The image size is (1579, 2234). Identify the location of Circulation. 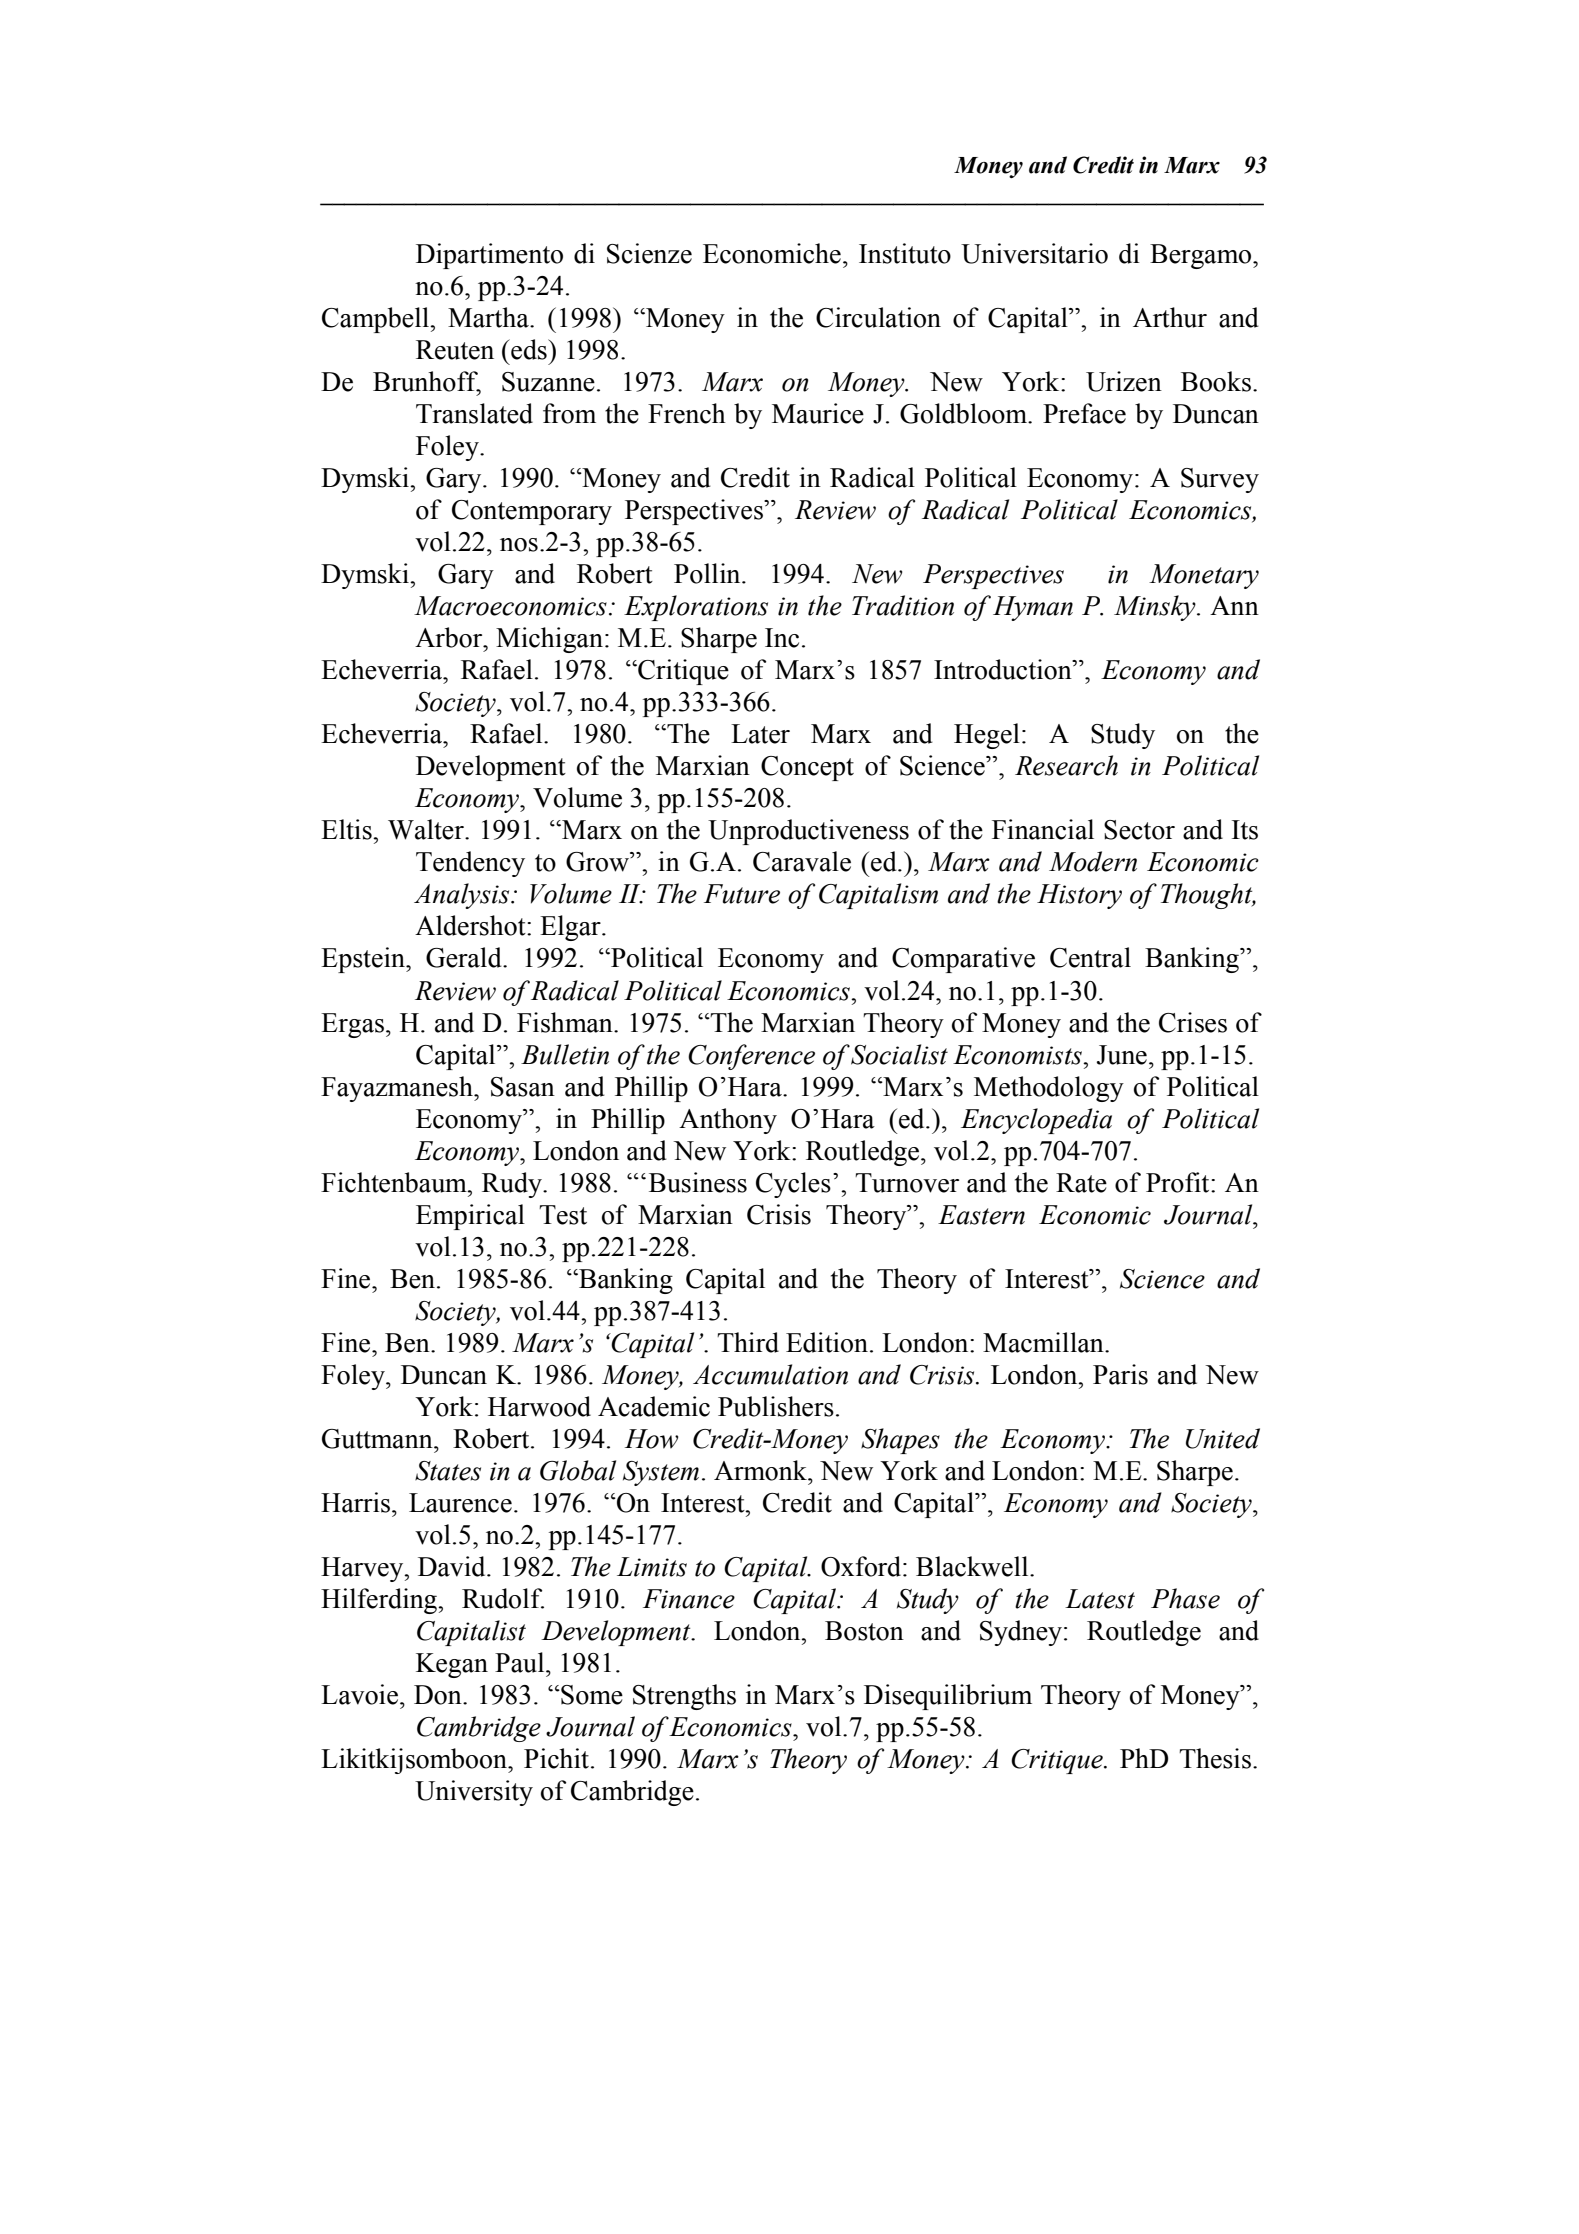
(878, 317).
